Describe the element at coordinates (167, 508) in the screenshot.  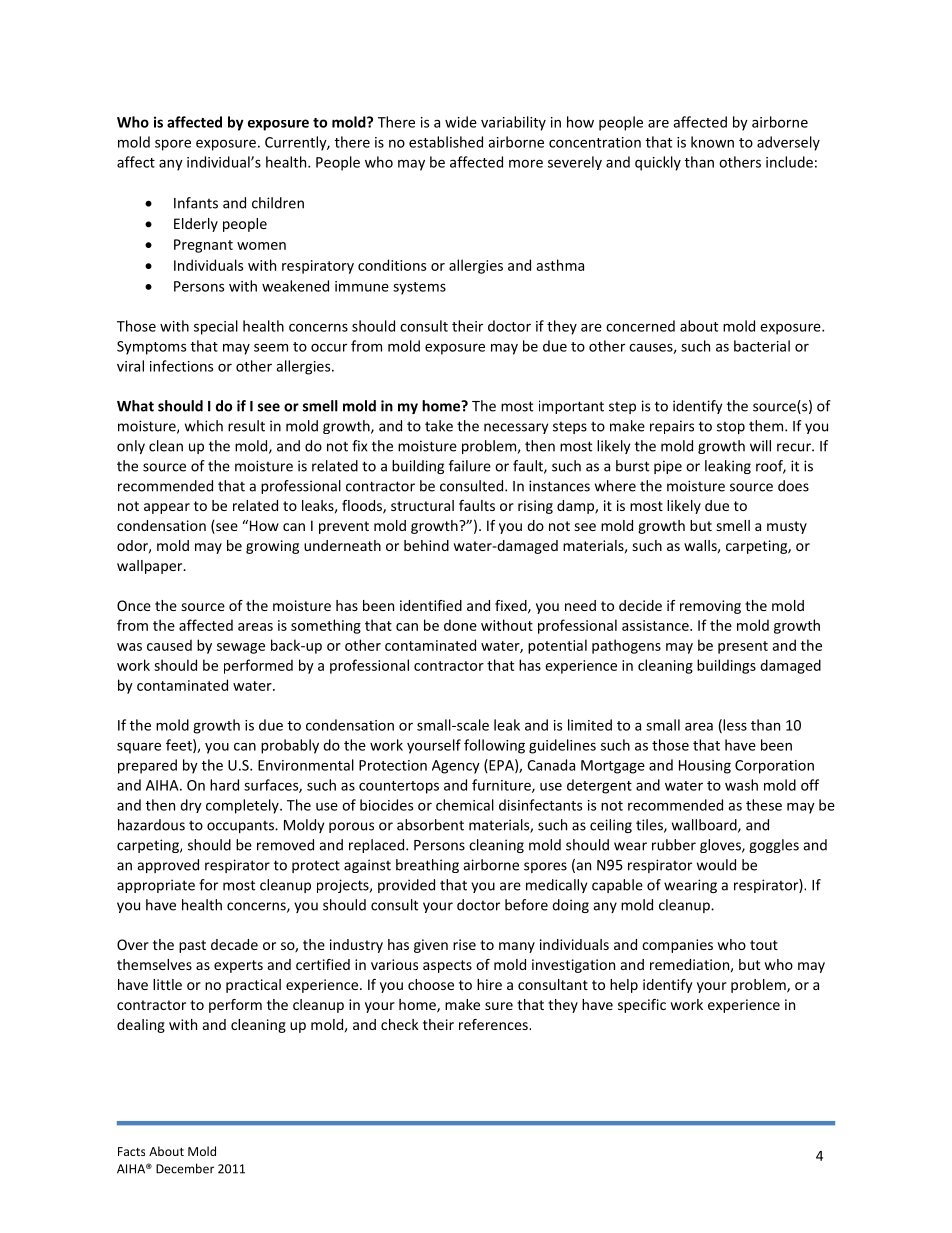
I see `appear` at that location.
